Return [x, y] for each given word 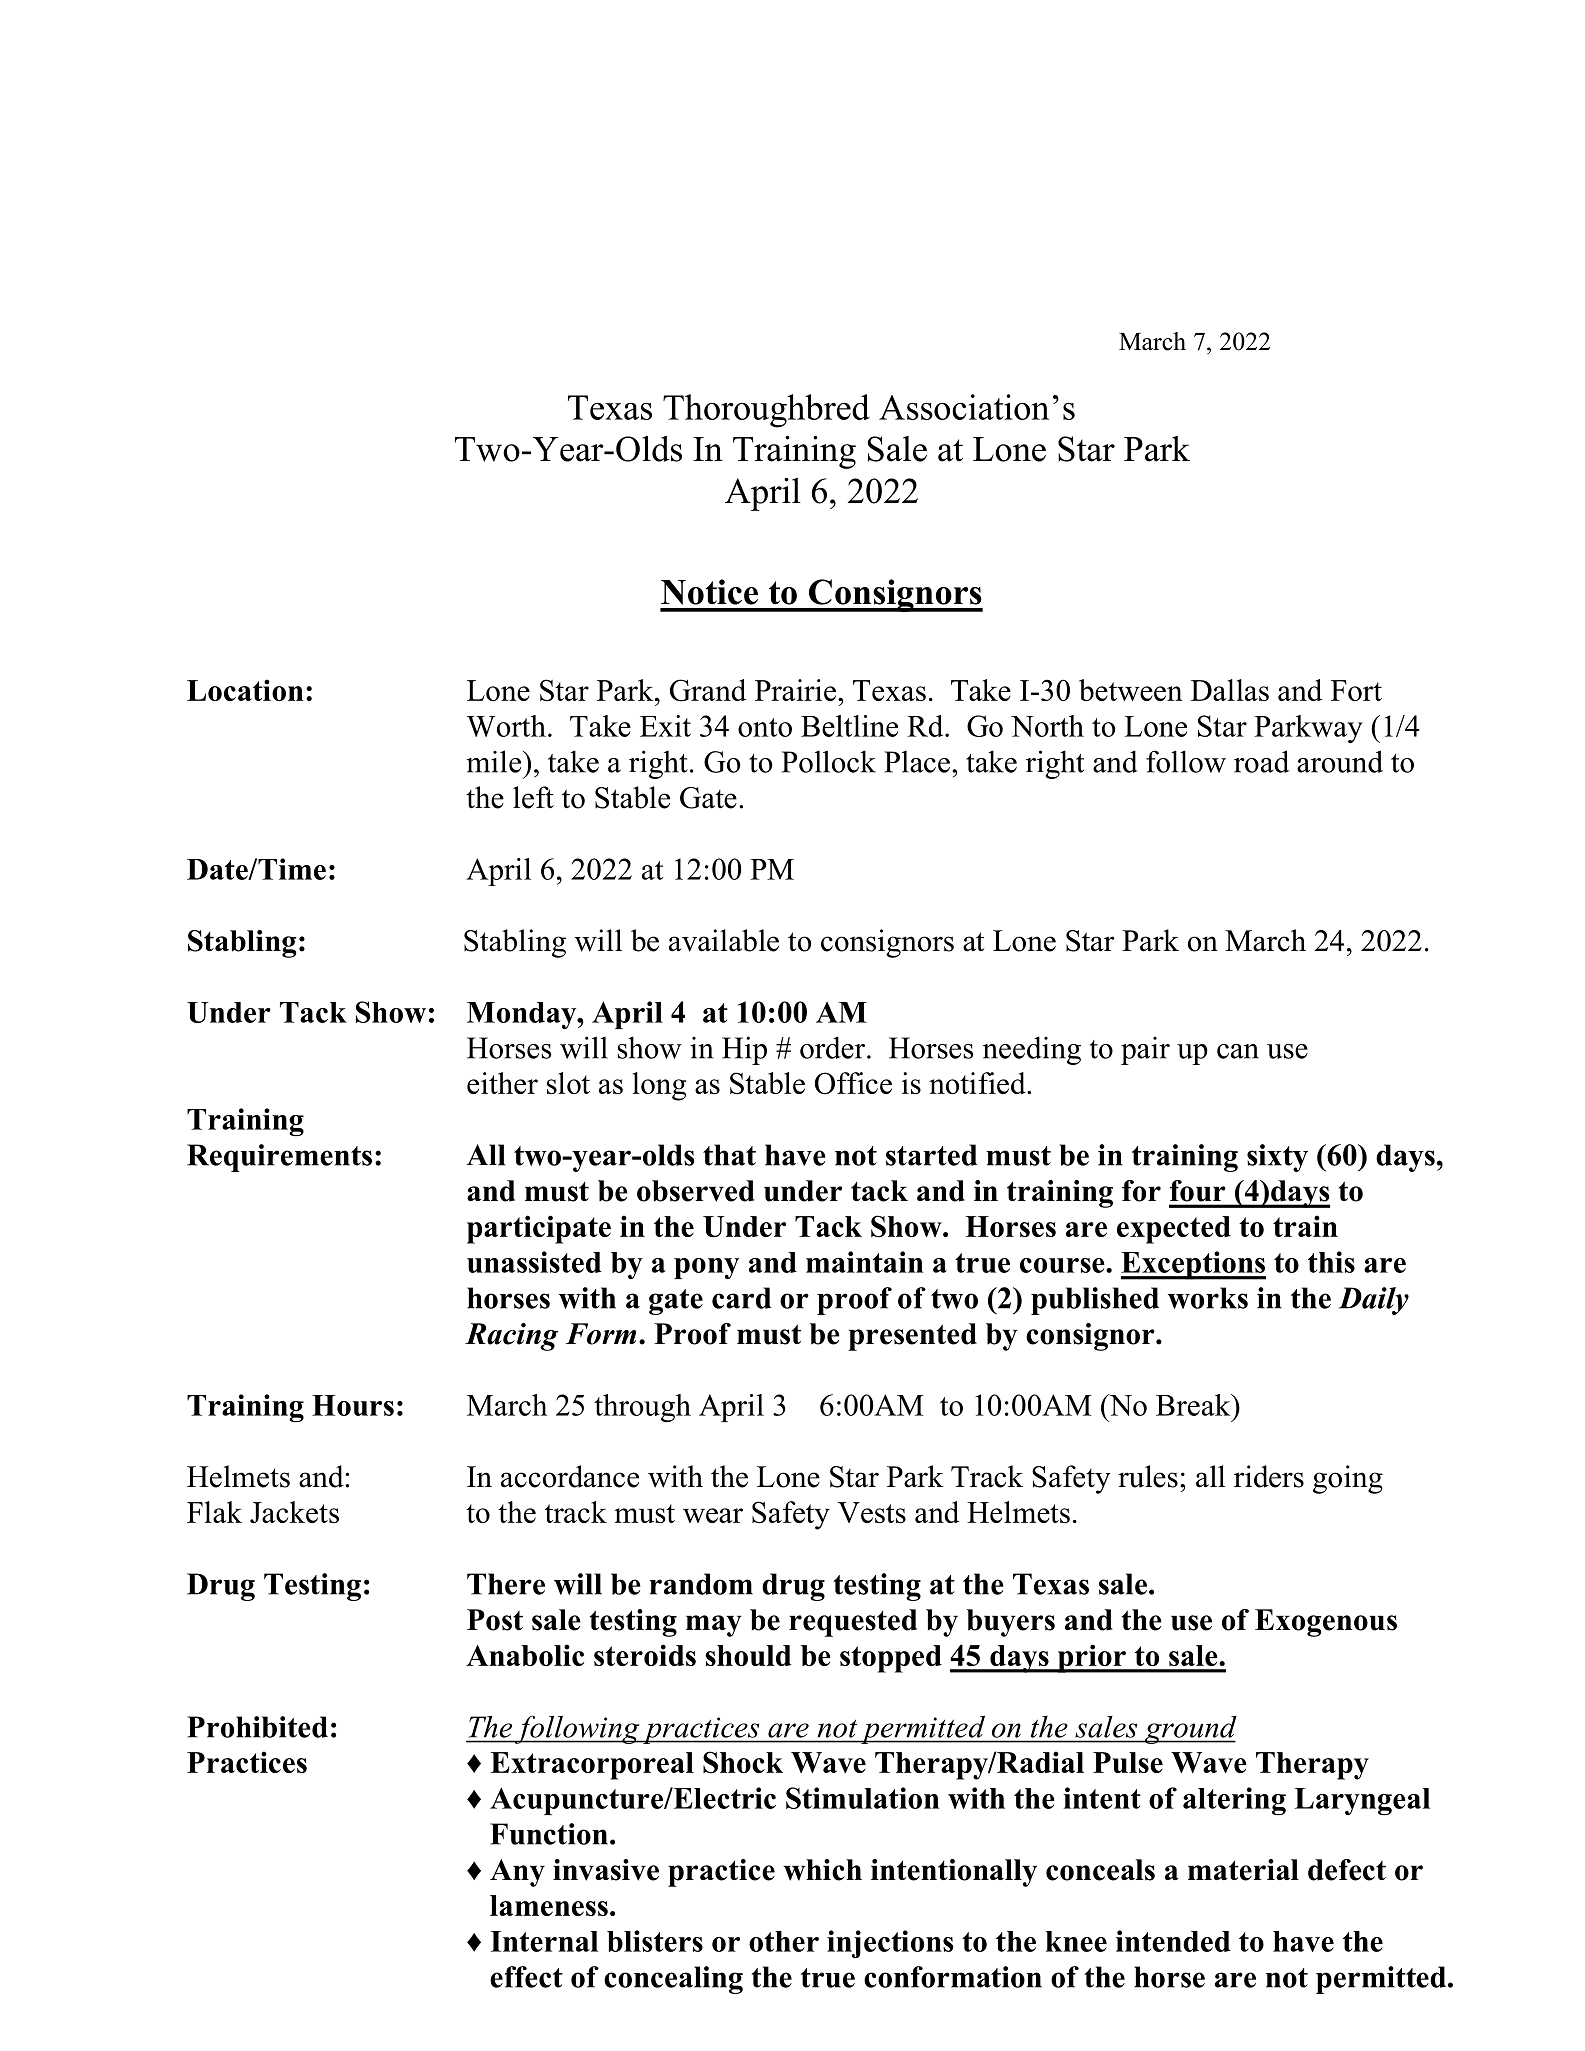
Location [245, 690]
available [724, 940]
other [784, 1941]
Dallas [1230, 690]
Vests [872, 1512]
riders [1269, 1476]
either [502, 1083]
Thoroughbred [766, 411]
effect [526, 1977]
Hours [353, 1405]
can [1238, 1051]
